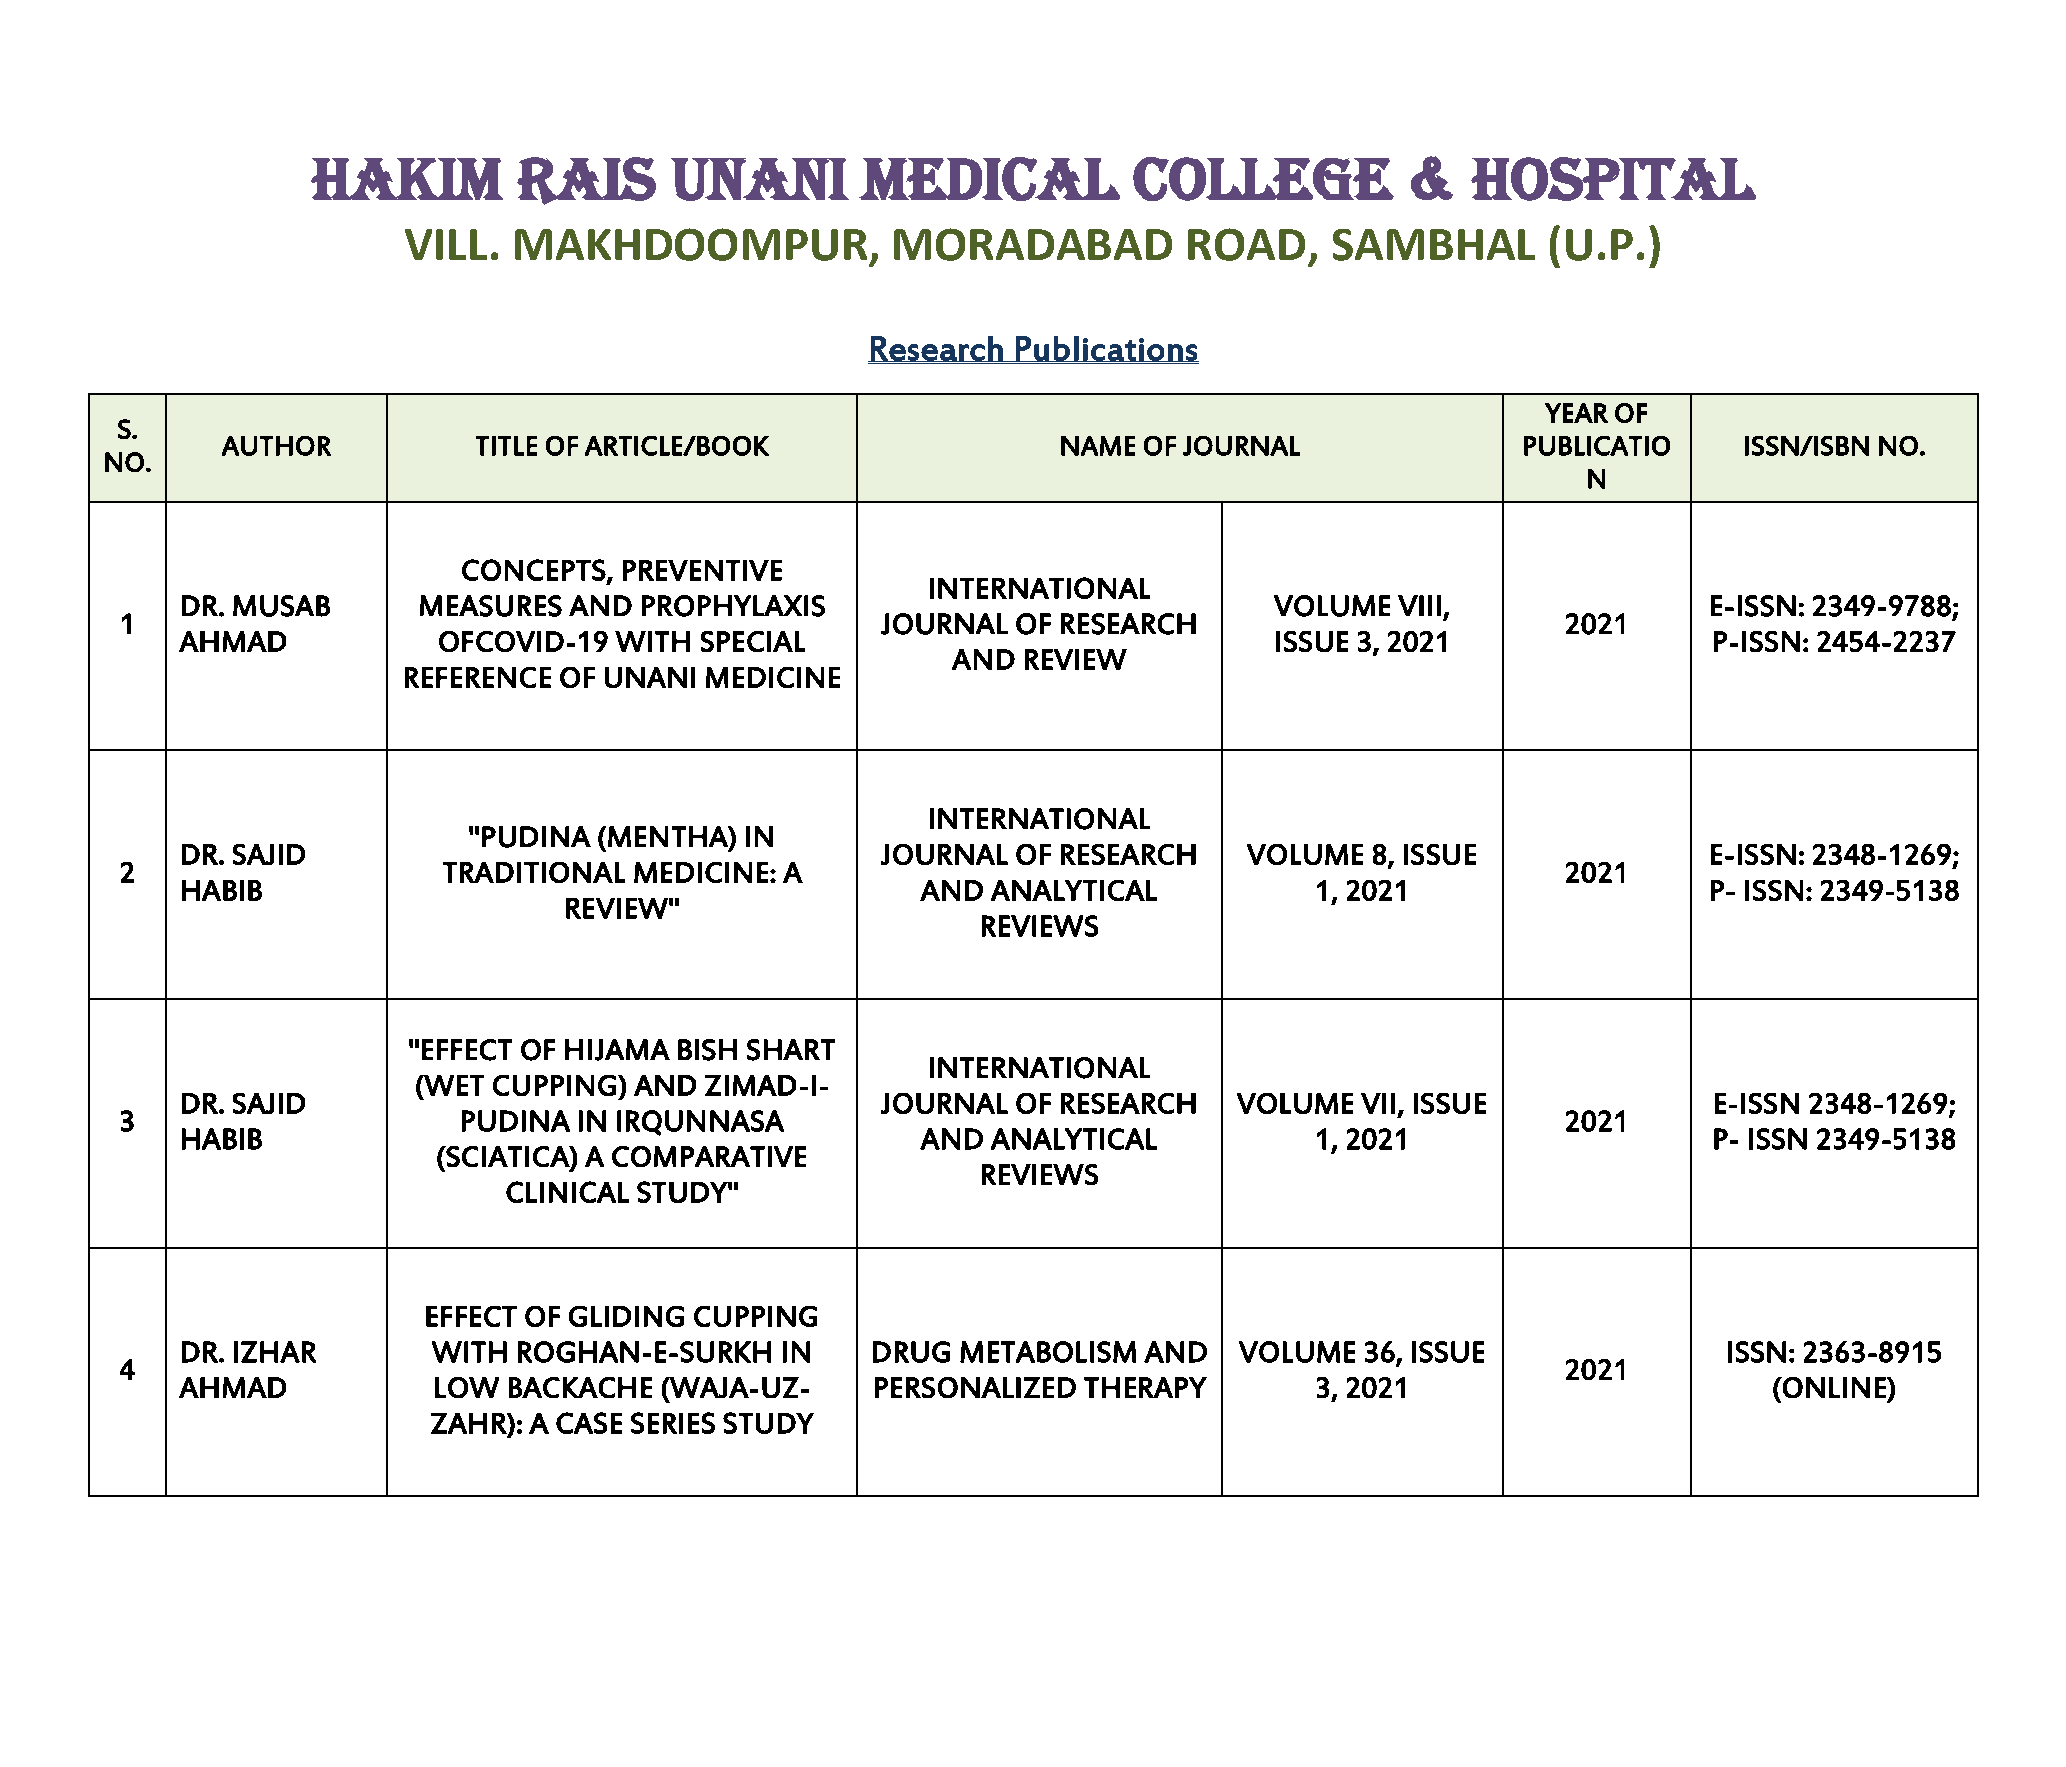 Image resolution: width=2066 pixels, height=1767 pixels. Describe the element at coordinates (709, 1156) in the document. I see `COMPARATIVE` at that location.
